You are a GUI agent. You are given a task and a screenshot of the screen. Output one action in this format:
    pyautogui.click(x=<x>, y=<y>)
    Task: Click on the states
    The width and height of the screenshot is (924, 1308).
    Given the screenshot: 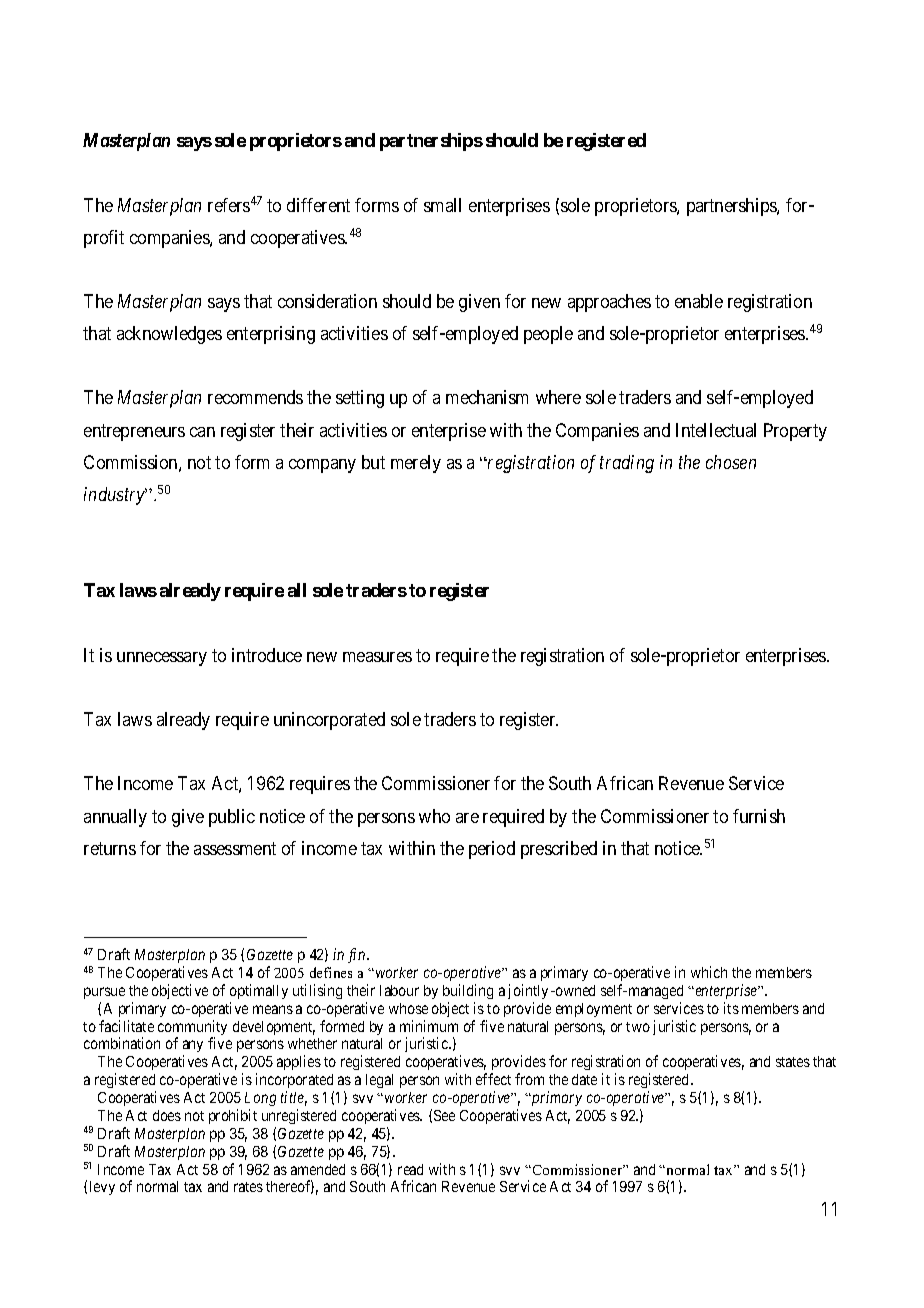 What is the action you would take?
    pyautogui.click(x=793, y=1062)
